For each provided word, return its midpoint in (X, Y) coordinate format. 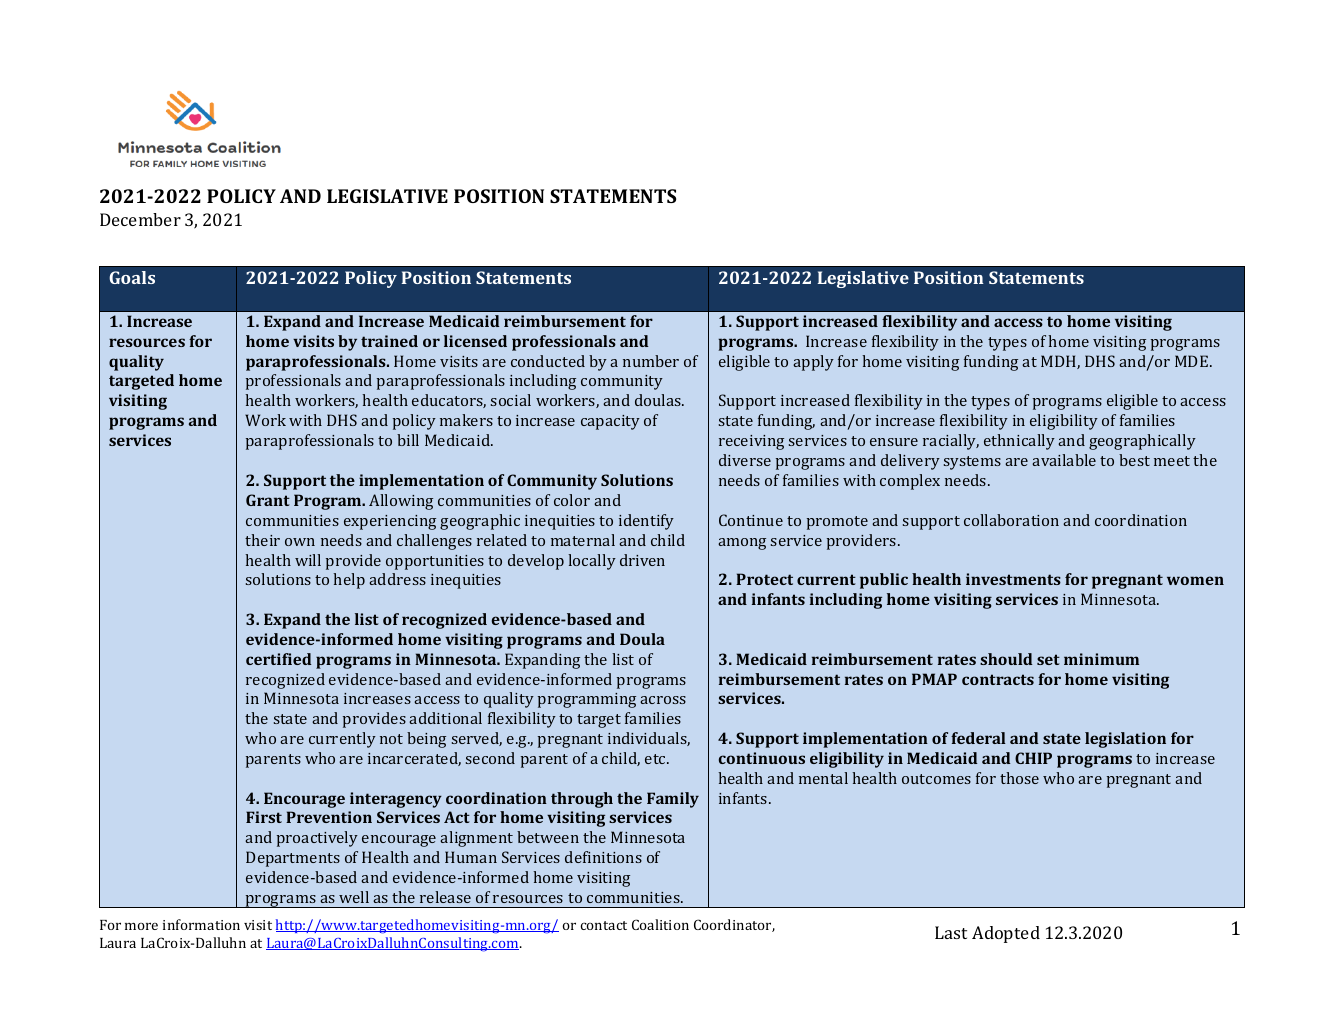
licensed (475, 341)
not (391, 739)
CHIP (1033, 758)
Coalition (660, 924)
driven (642, 560)
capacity (610, 422)
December (140, 219)
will (308, 560)
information (201, 924)
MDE (1193, 361)
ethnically (1019, 442)
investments (1013, 579)
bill (408, 440)
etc (656, 759)
